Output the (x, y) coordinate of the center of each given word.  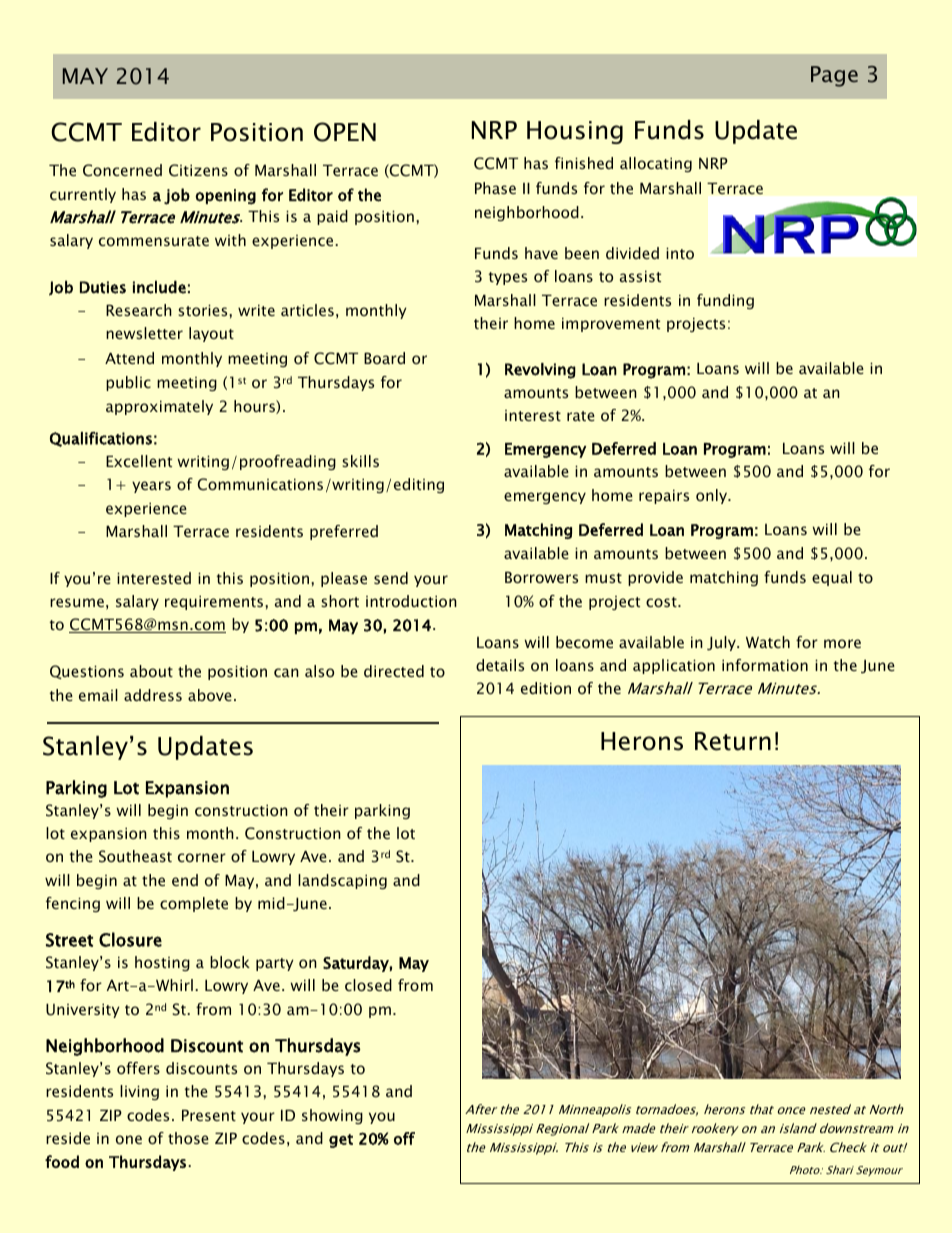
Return (733, 741)
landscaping (342, 881)
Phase (495, 188)
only (713, 496)
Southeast (135, 856)
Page (834, 76)
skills (360, 461)
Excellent (139, 461)
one (129, 1139)
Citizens (198, 170)
